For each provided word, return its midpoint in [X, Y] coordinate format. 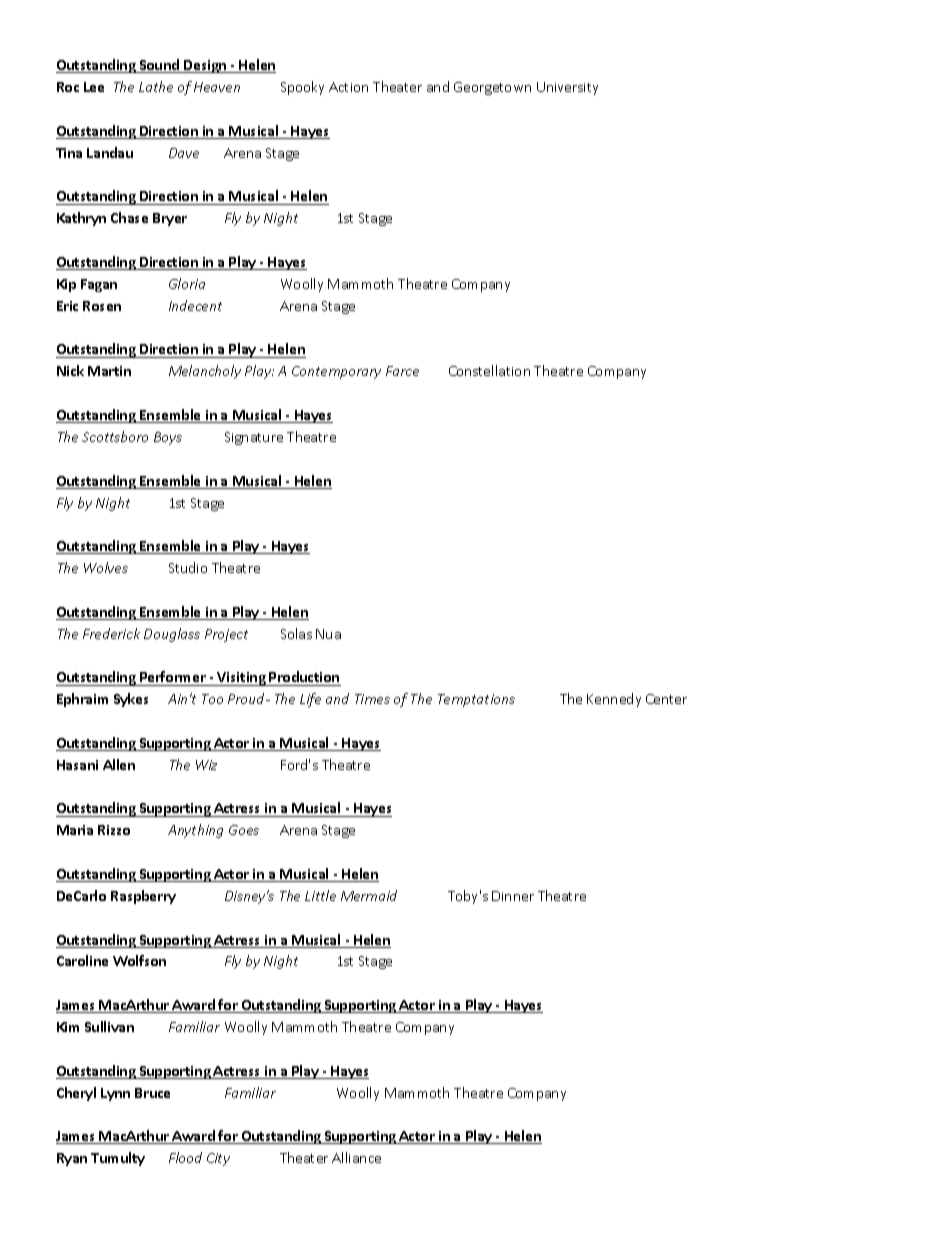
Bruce [152, 1093]
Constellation [489, 370]
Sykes [131, 700]
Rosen [102, 306]
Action [348, 87]
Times [372, 699]
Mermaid [369, 895]
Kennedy [614, 700]
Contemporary [336, 372]
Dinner [513, 896]
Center [666, 699]
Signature [254, 438]
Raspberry [143, 897]
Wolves [106, 567]
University [567, 88]
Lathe [156, 86]
